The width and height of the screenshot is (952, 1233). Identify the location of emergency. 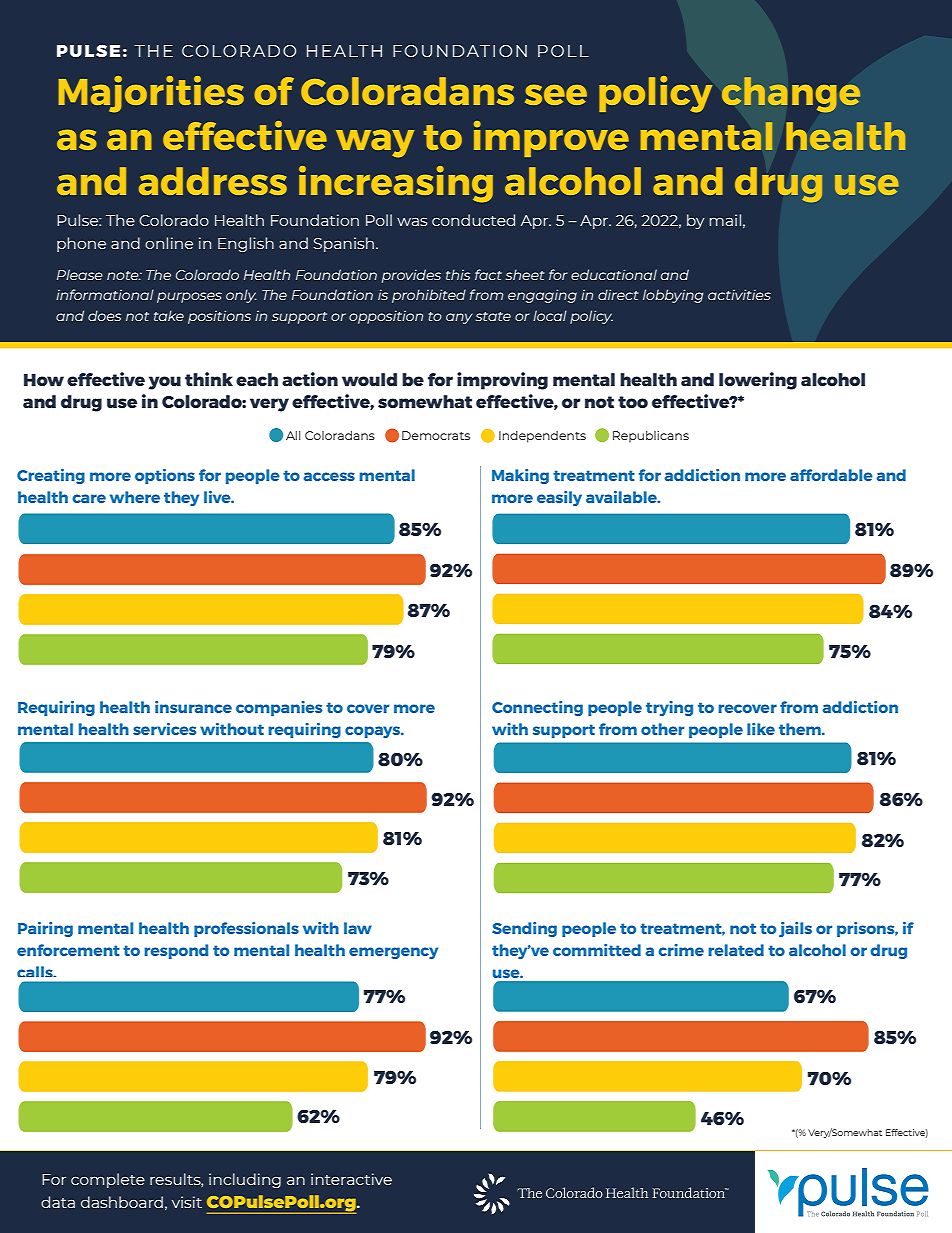
(393, 953).
